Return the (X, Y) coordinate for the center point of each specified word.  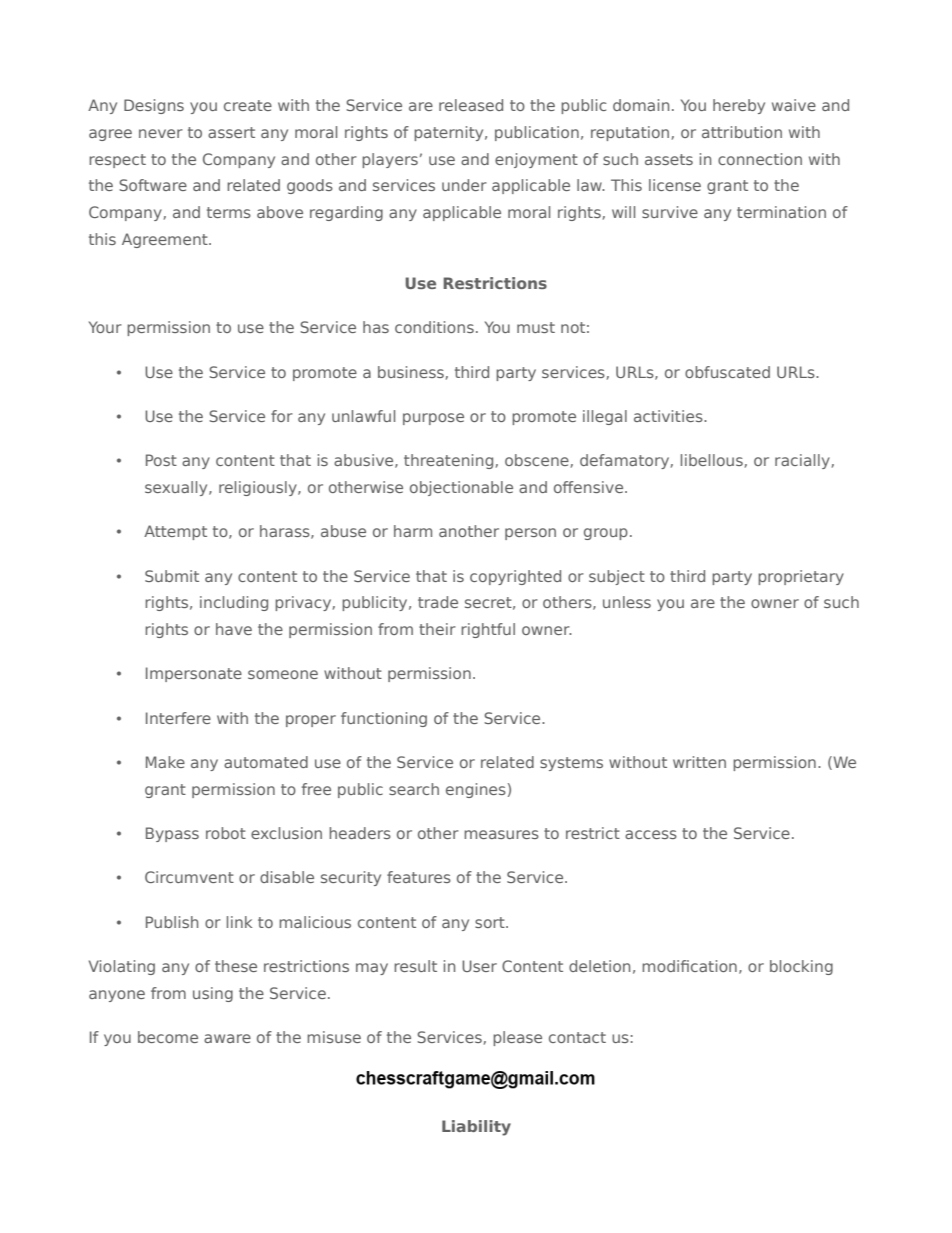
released (471, 105)
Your (105, 327)
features (419, 877)
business (411, 372)
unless (627, 602)
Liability (476, 1128)
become (168, 1037)
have (234, 629)
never (161, 133)
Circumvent (189, 877)
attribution (742, 132)
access (651, 834)
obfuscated (727, 372)
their (437, 629)
